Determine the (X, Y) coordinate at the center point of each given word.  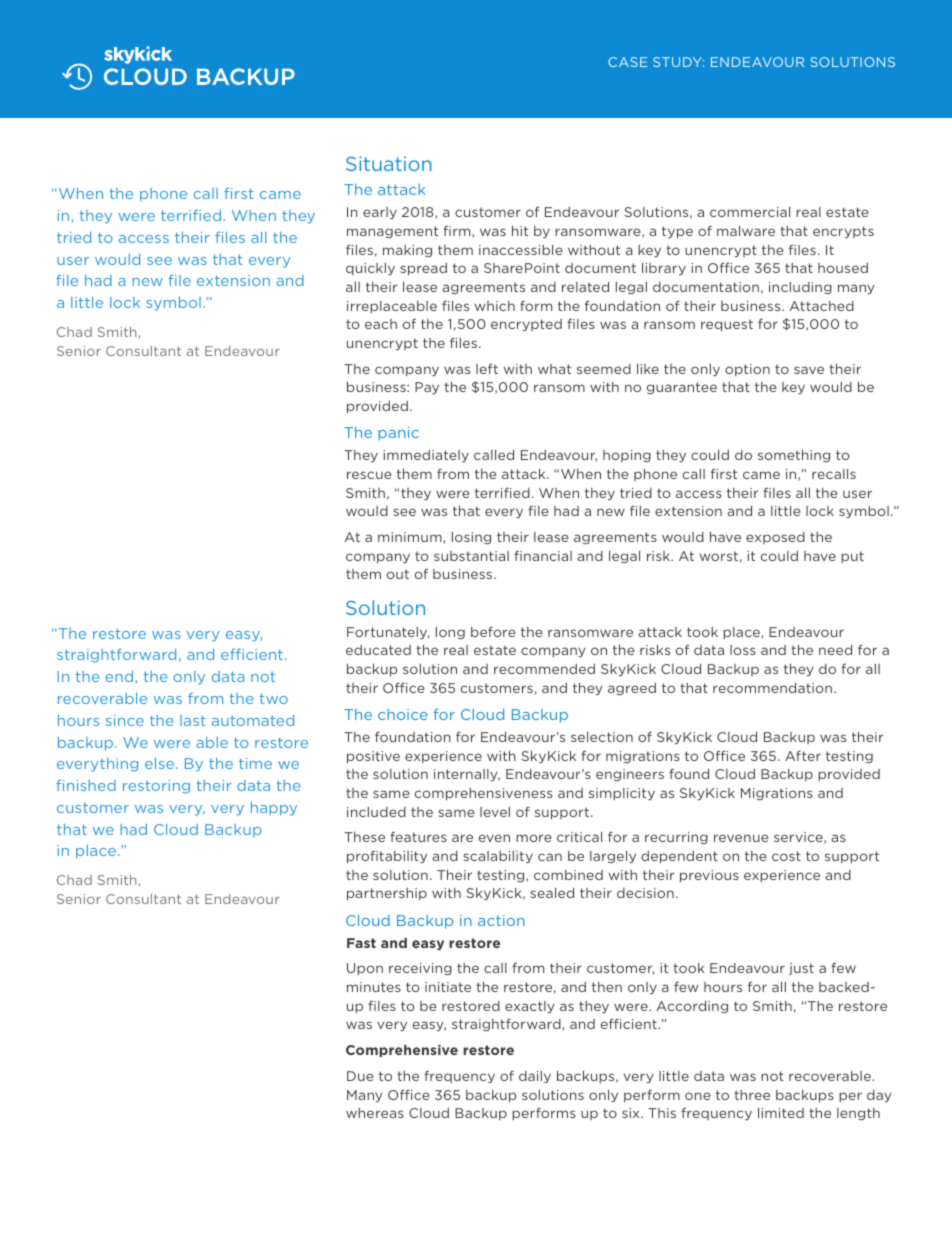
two (274, 698)
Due (360, 1076)
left (487, 368)
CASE (627, 62)
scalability (498, 857)
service (799, 838)
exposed (775, 538)
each (381, 324)
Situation (389, 163)
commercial (750, 212)
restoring (156, 787)
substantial (471, 556)
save (809, 370)
